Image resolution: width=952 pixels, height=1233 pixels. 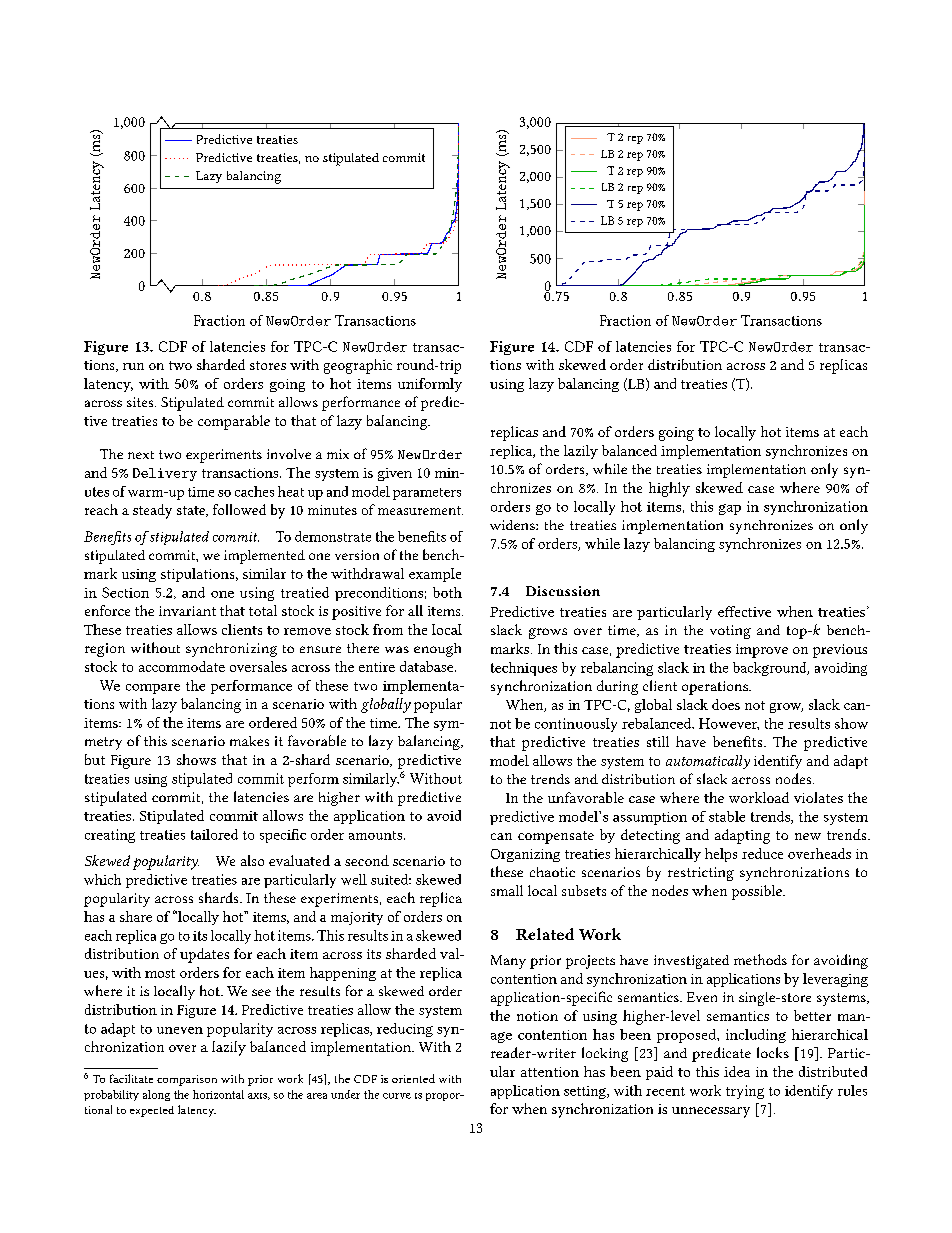 I want to click on uniformly, so click(x=430, y=385).
